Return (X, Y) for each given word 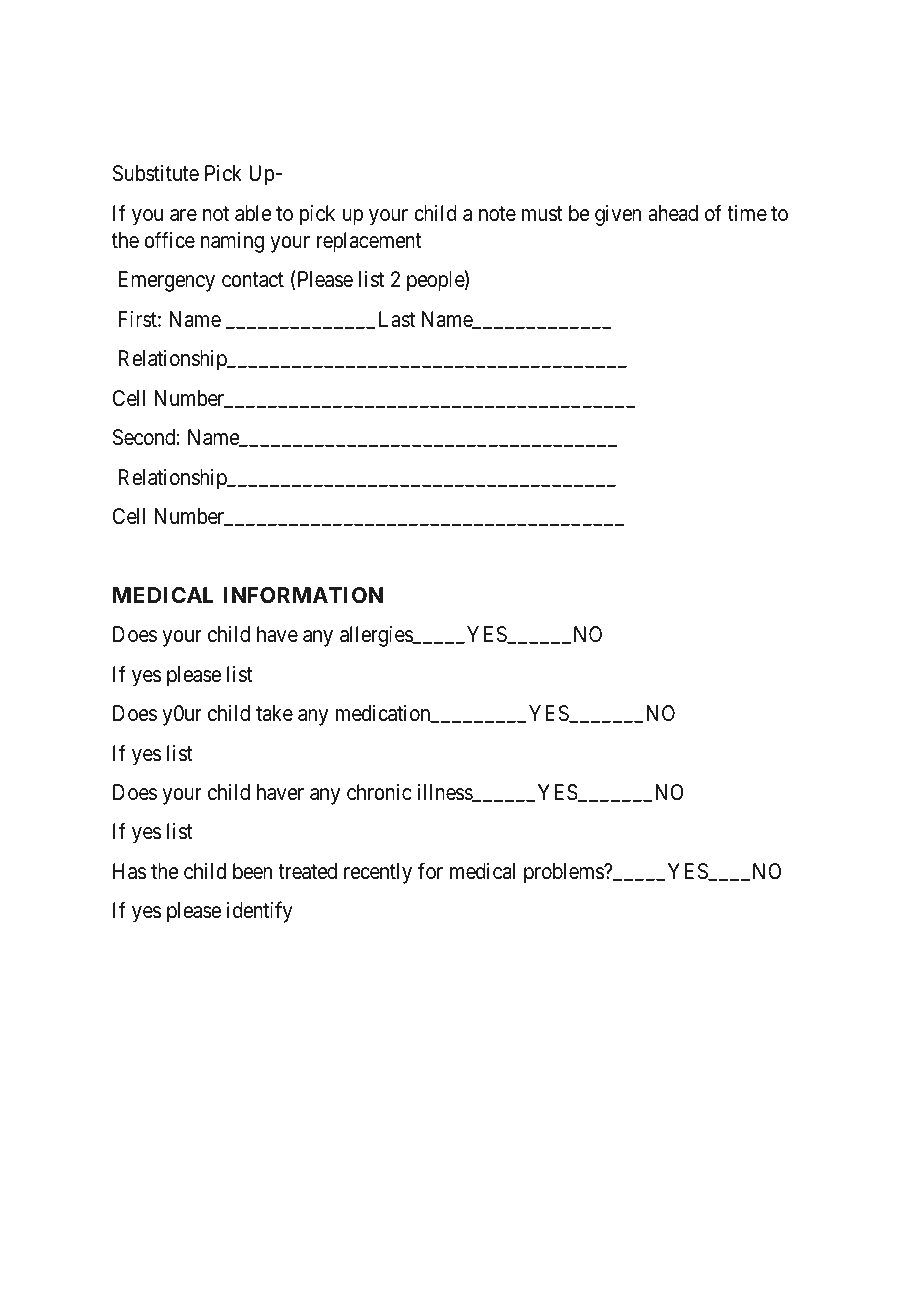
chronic (379, 792)
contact (253, 280)
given (618, 215)
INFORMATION (303, 595)
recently (378, 873)
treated (307, 871)
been (252, 871)
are (183, 215)
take (274, 713)
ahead (673, 213)
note (497, 214)
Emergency (167, 281)
